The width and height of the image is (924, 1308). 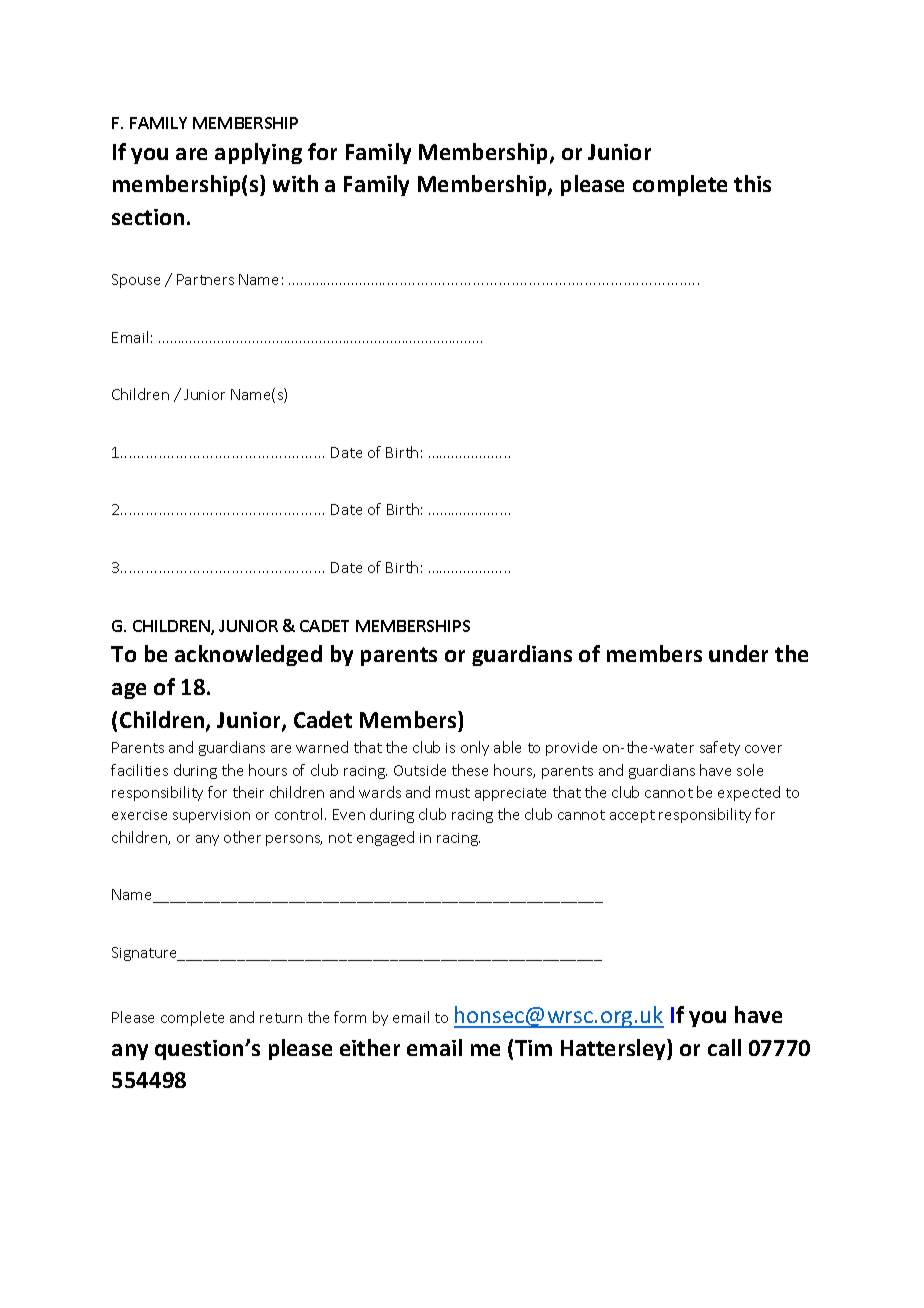 I want to click on under, so click(x=738, y=653).
